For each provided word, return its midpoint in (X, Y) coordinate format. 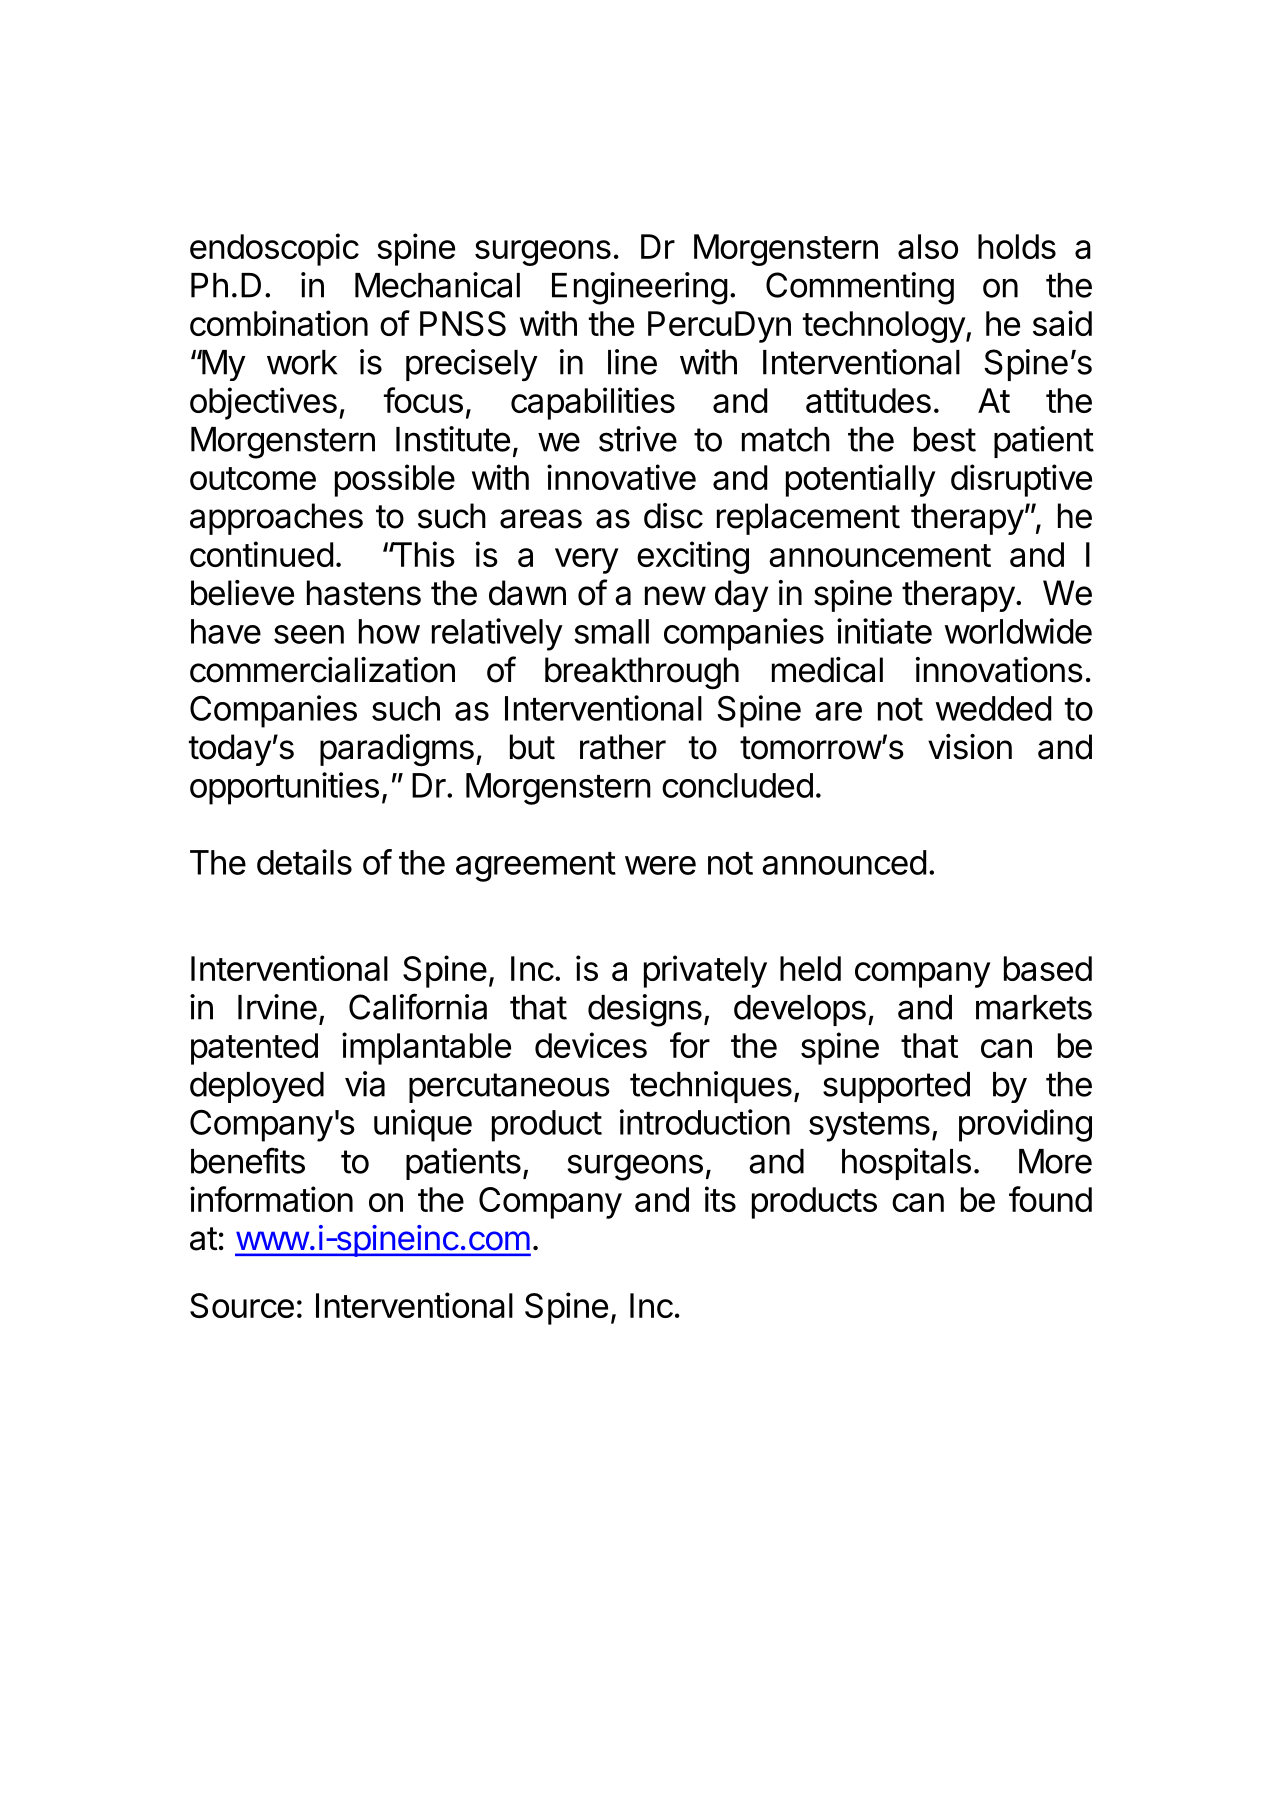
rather (623, 747)
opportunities (284, 788)
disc (673, 516)
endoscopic (274, 249)
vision (970, 747)
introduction (705, 1122)
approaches (276, 519)
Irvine (277, 1007)
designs (645, 1010)
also (928, 246)
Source (242, 1305)
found (1050, 1199)
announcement (880, 555)
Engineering (640, 288)
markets (1034, 1007)
